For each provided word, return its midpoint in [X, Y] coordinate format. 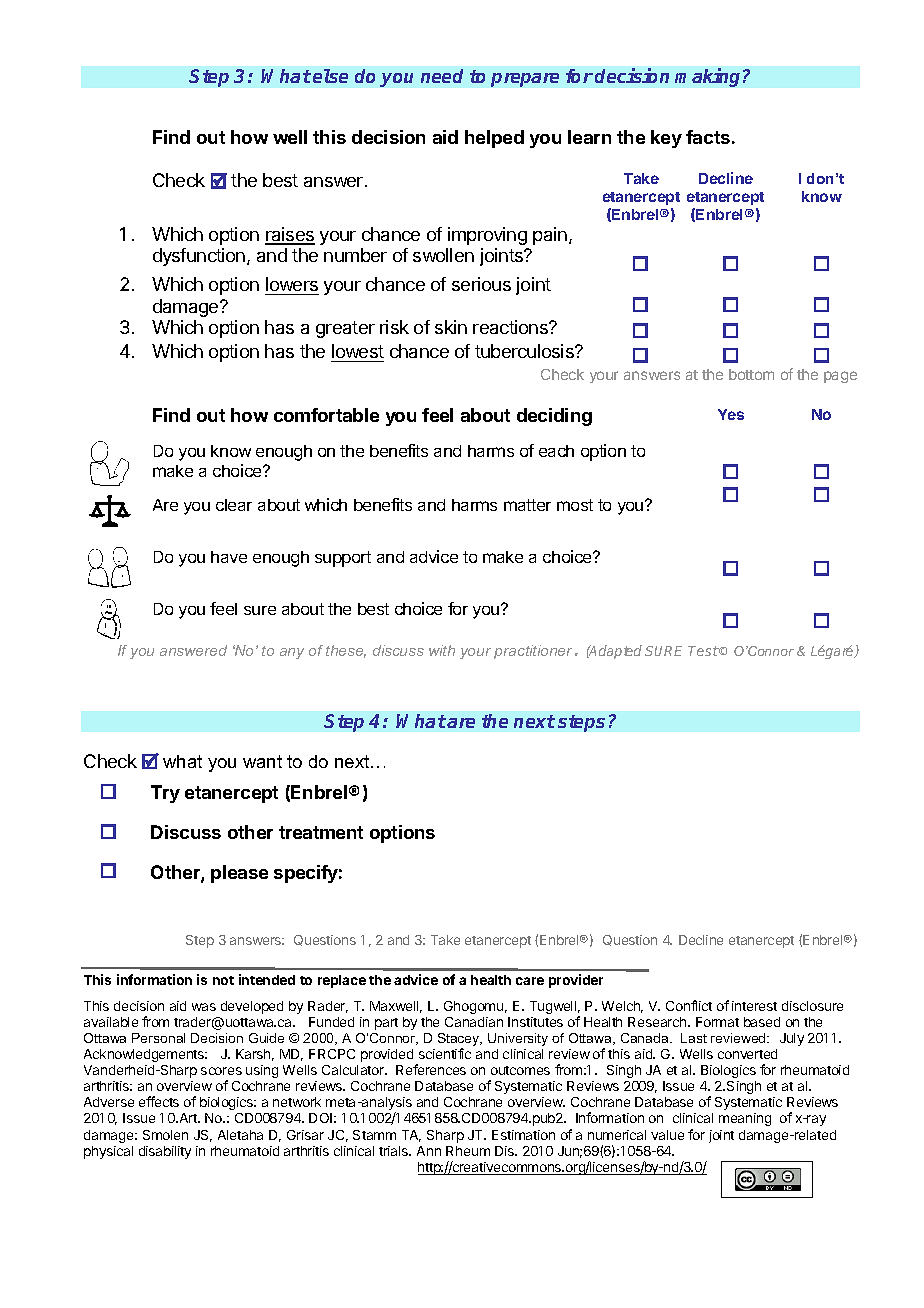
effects [159, 1101]
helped [494, 139]
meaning [745, 1119]
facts [708, 137]
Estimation [523, 1135]
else [330, 76]
